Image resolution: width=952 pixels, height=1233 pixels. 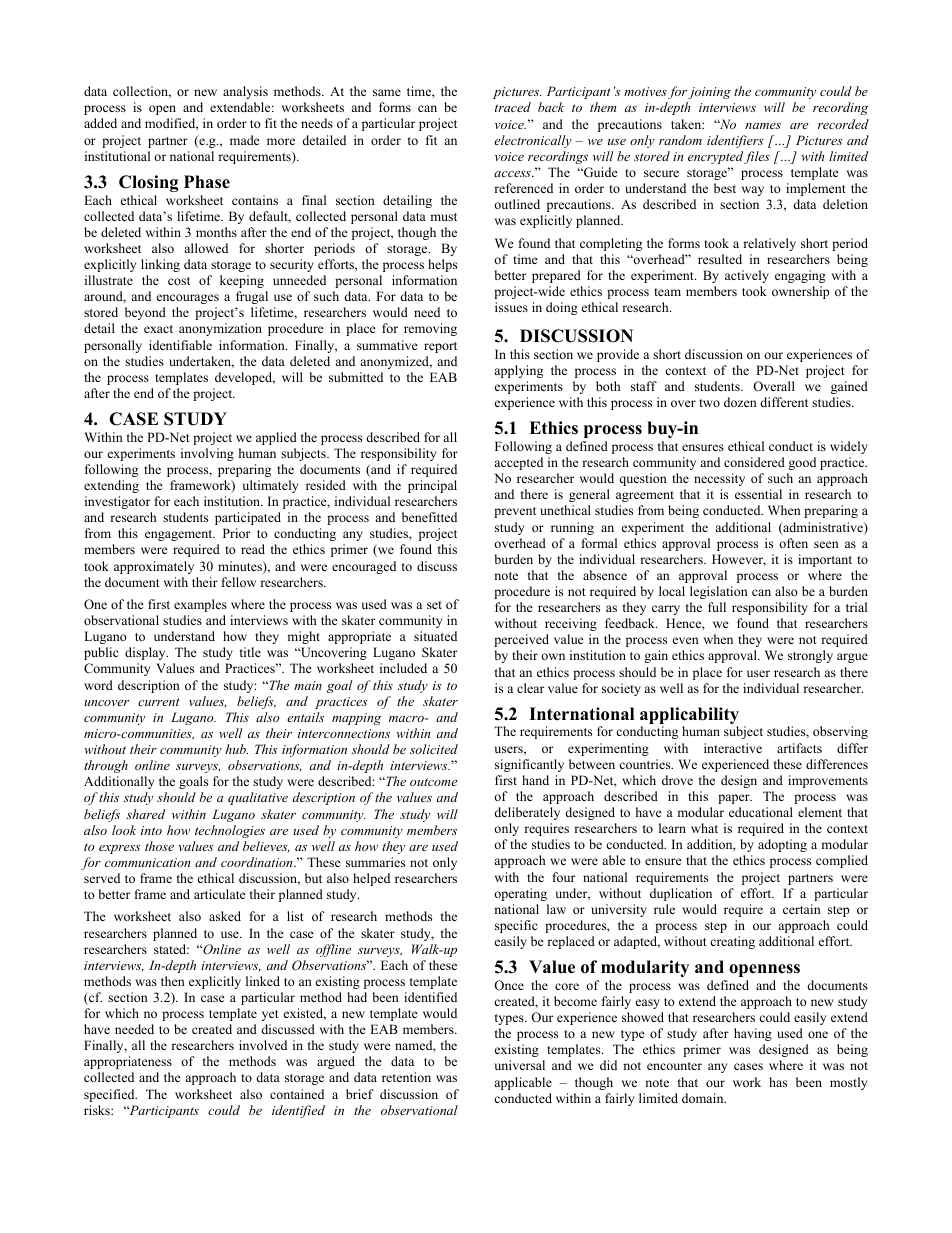 I want to click on examples, so click(x=200, y=605).
